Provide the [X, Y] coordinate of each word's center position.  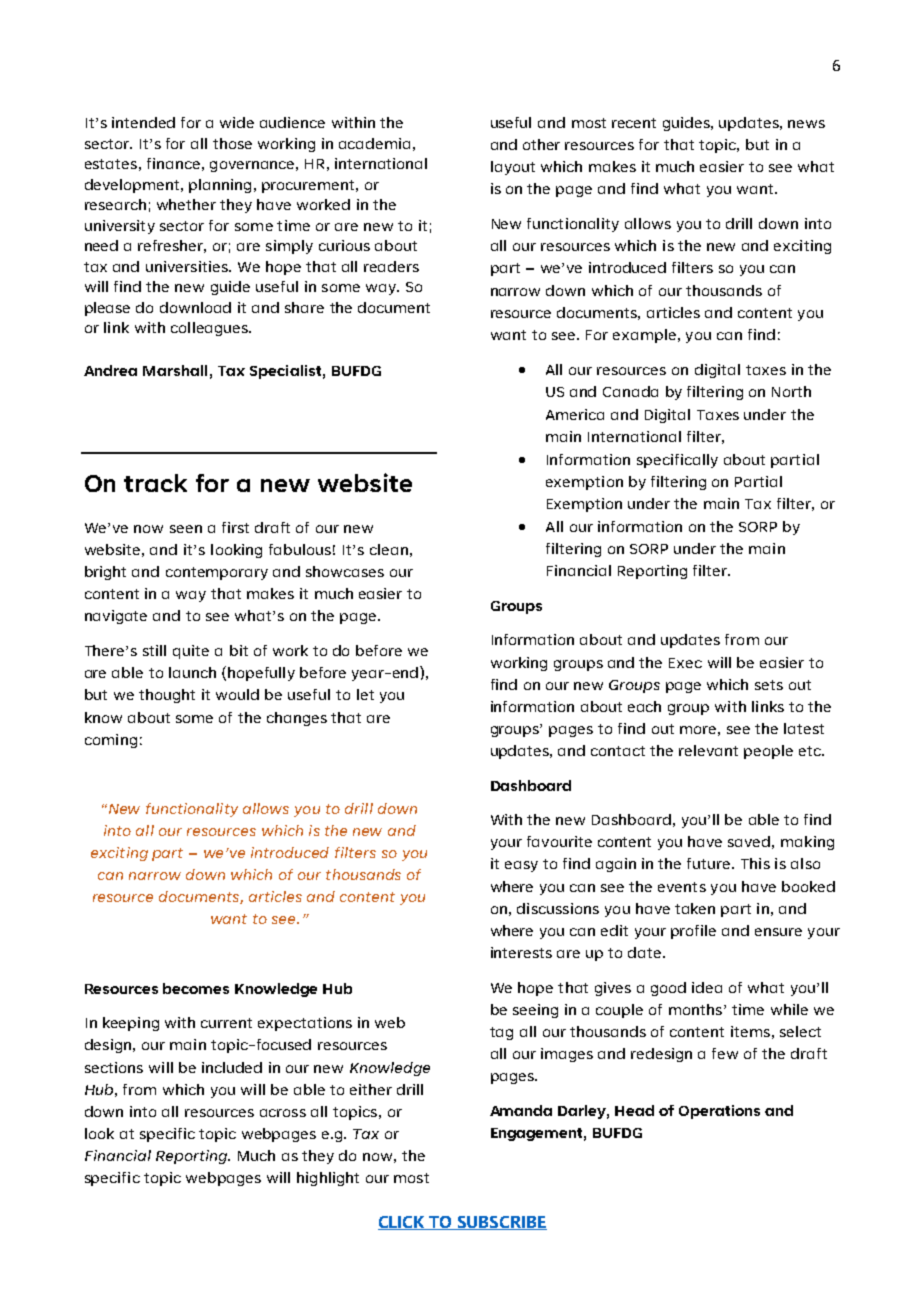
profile [693, 932]
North [791, 391]
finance [173, 163]
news [806, 124]
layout [513, 168]
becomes [196, 988]
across [283, 1113]
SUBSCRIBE [501, 1223]
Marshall [175, 370]
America [575, 414]
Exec [685, 663]
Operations [719, 1112]
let [365, 694]
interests [521, 952]
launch [192, 672]
